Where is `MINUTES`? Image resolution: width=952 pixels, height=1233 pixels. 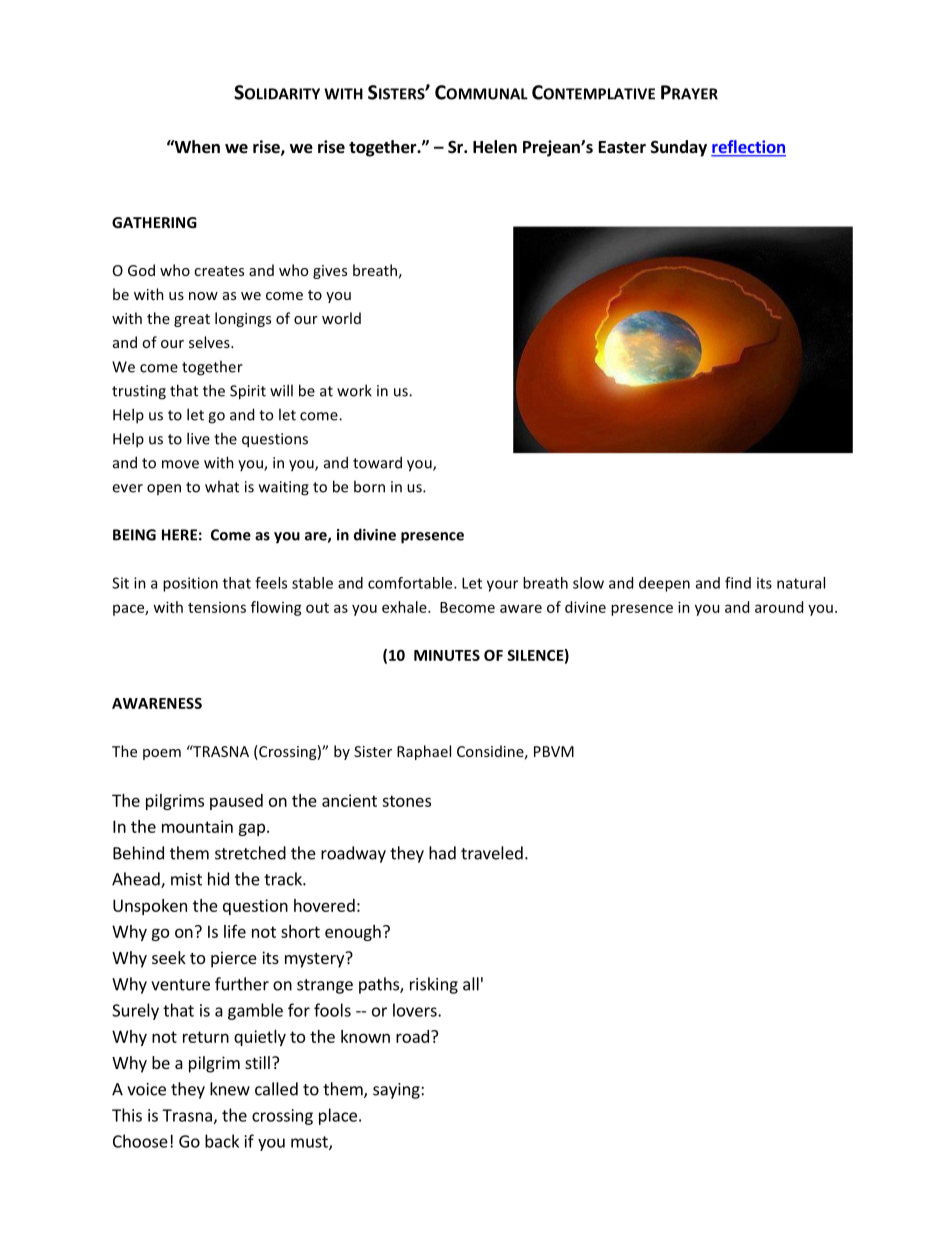
MINUTES is located at coordinates (447, 655).
